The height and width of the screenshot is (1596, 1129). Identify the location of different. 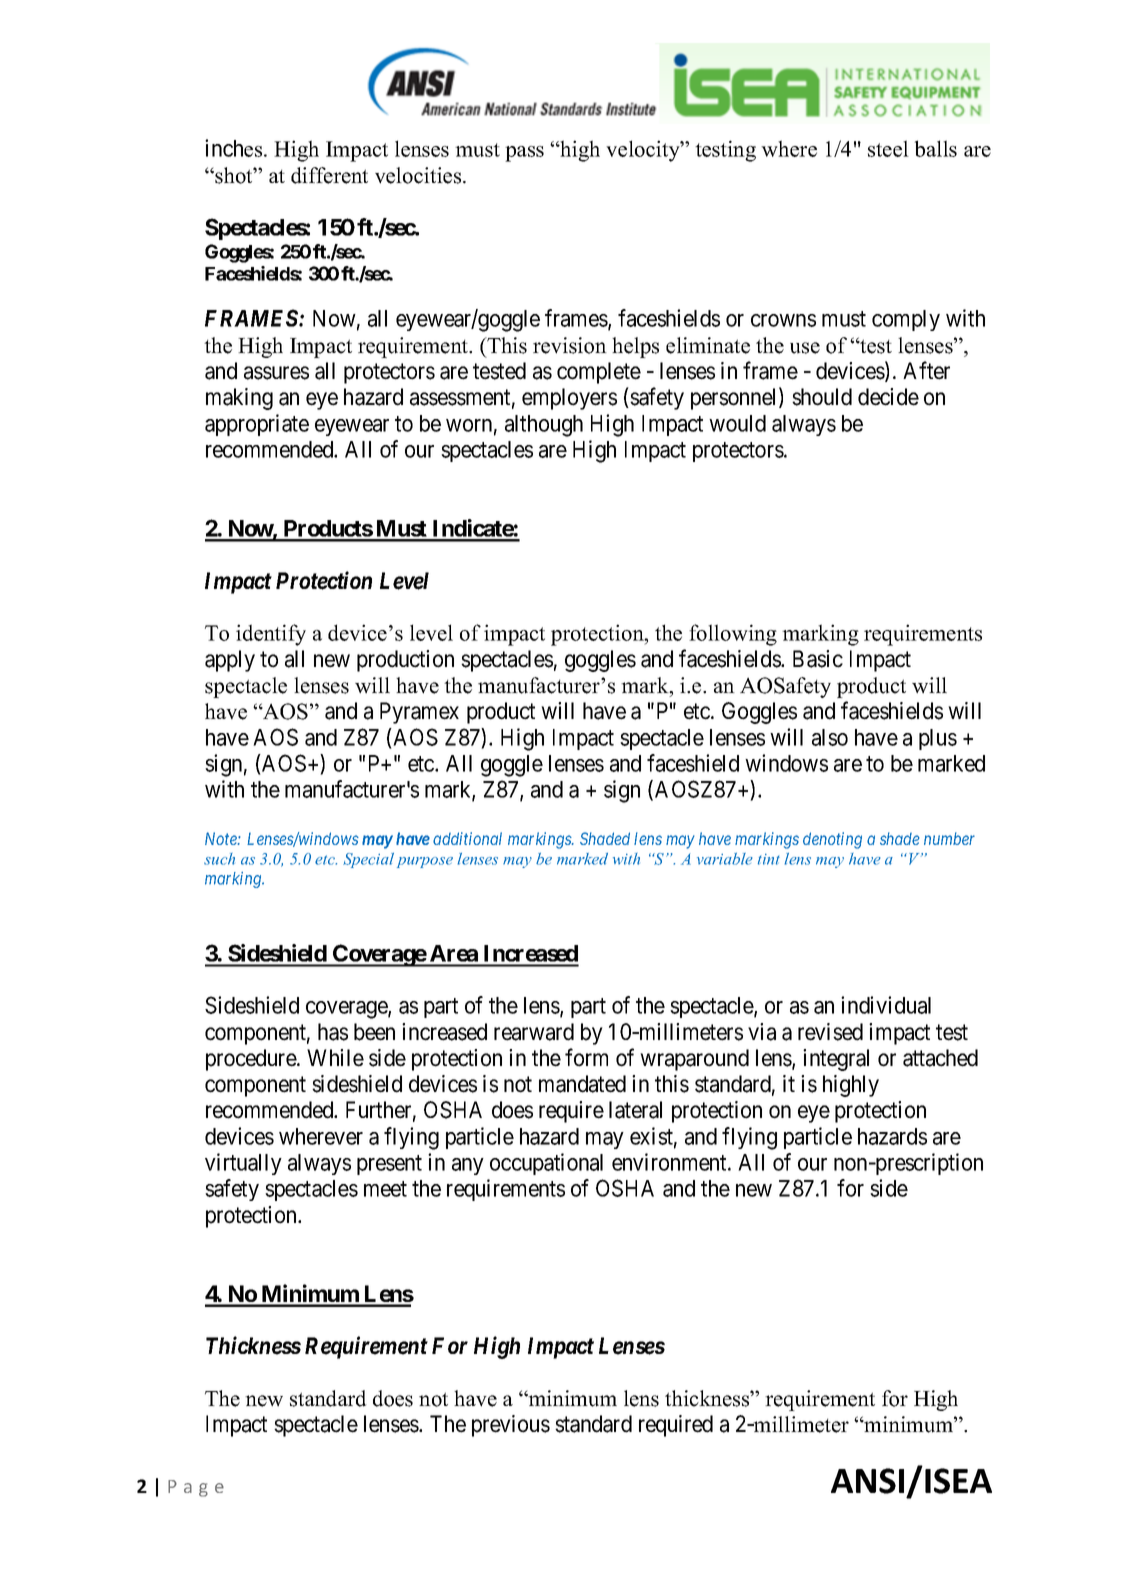
(329, 175).
